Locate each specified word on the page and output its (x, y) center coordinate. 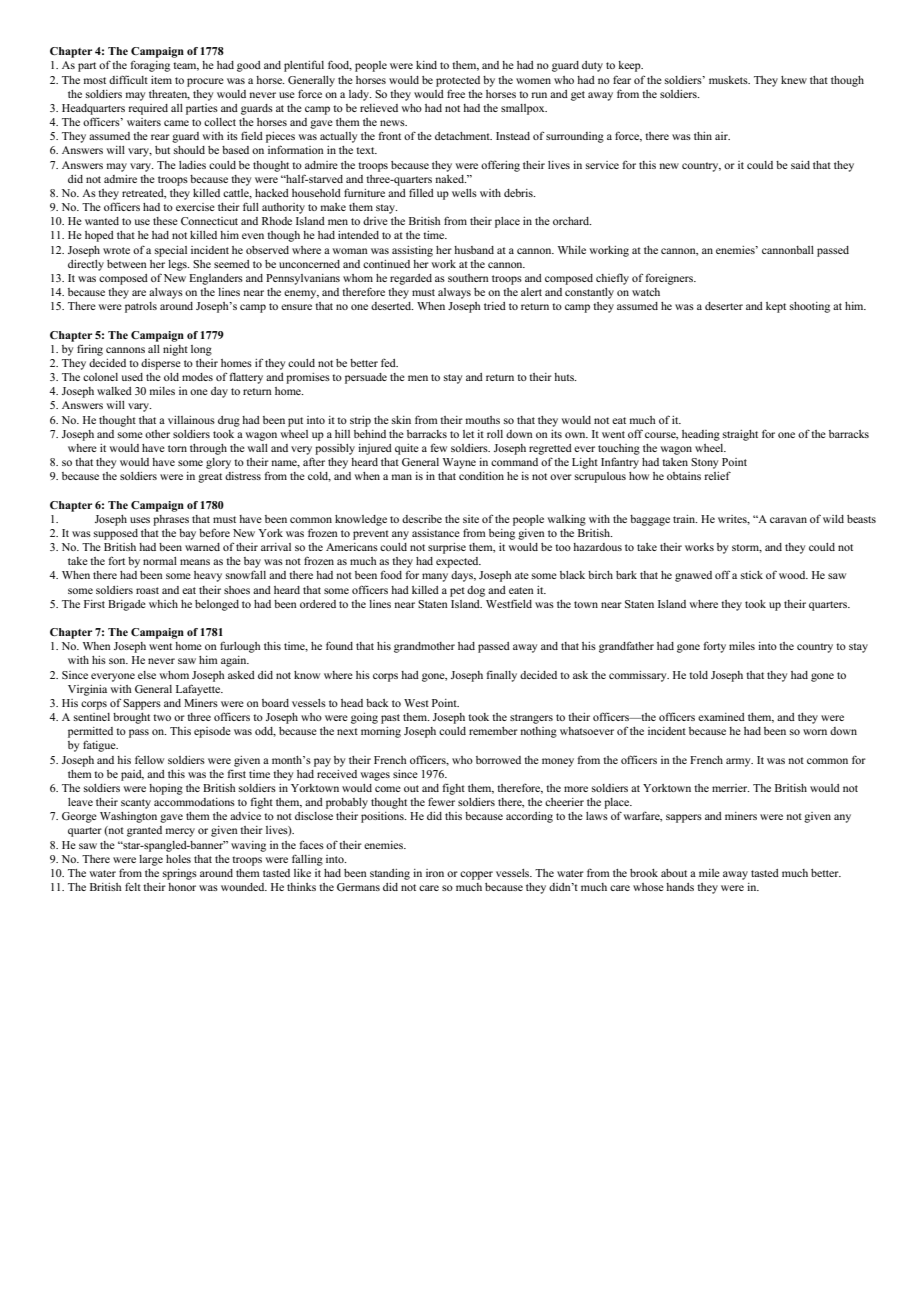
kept (776, 307)
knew (794, 80)
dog (476, 591)
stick (752, 575)
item (161, 80)
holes (178, 859)
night (175, 350)
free (456, 93)
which (163, 604)
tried (495, 306)
